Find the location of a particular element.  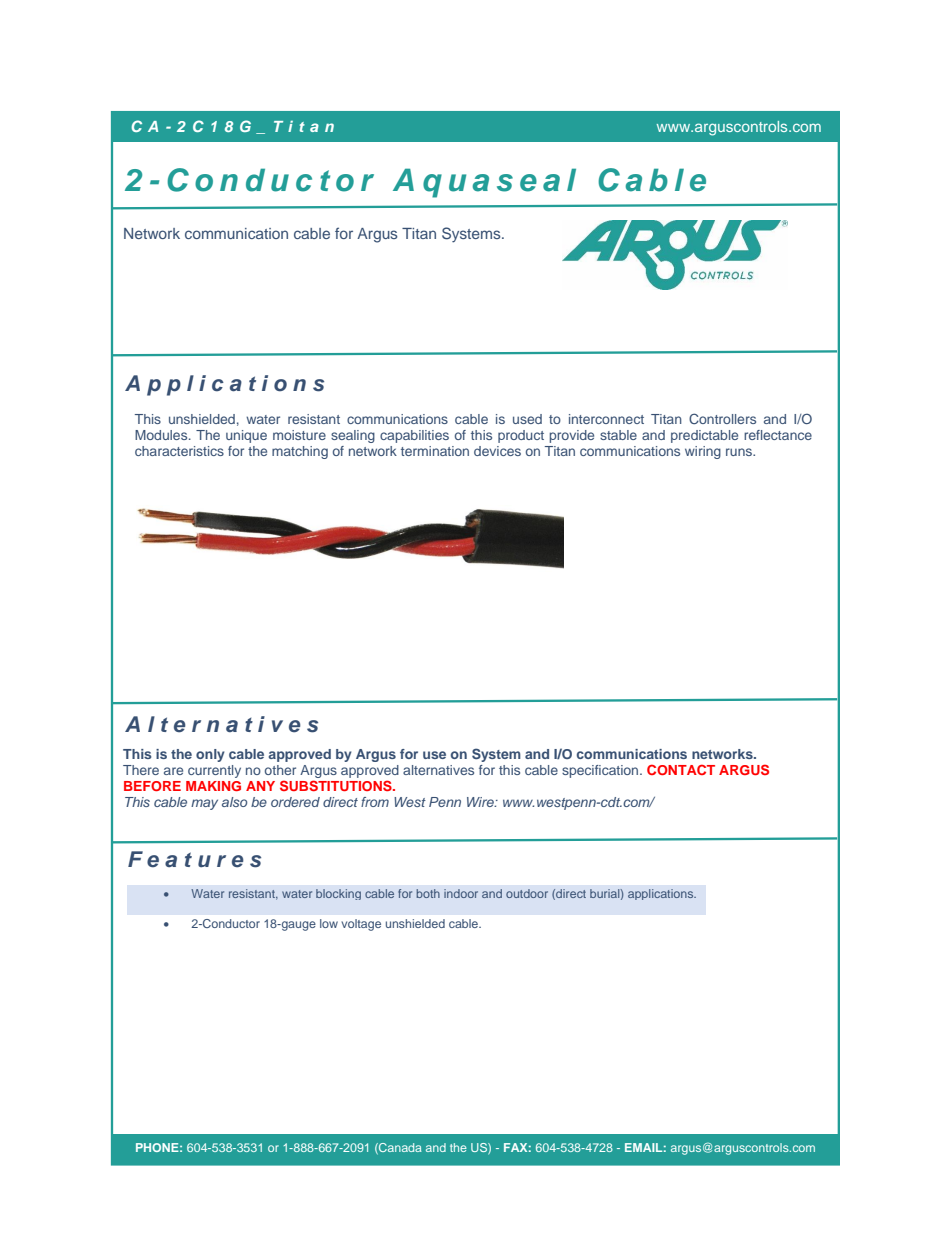

capabilities is located at coordinates (414, 436).
